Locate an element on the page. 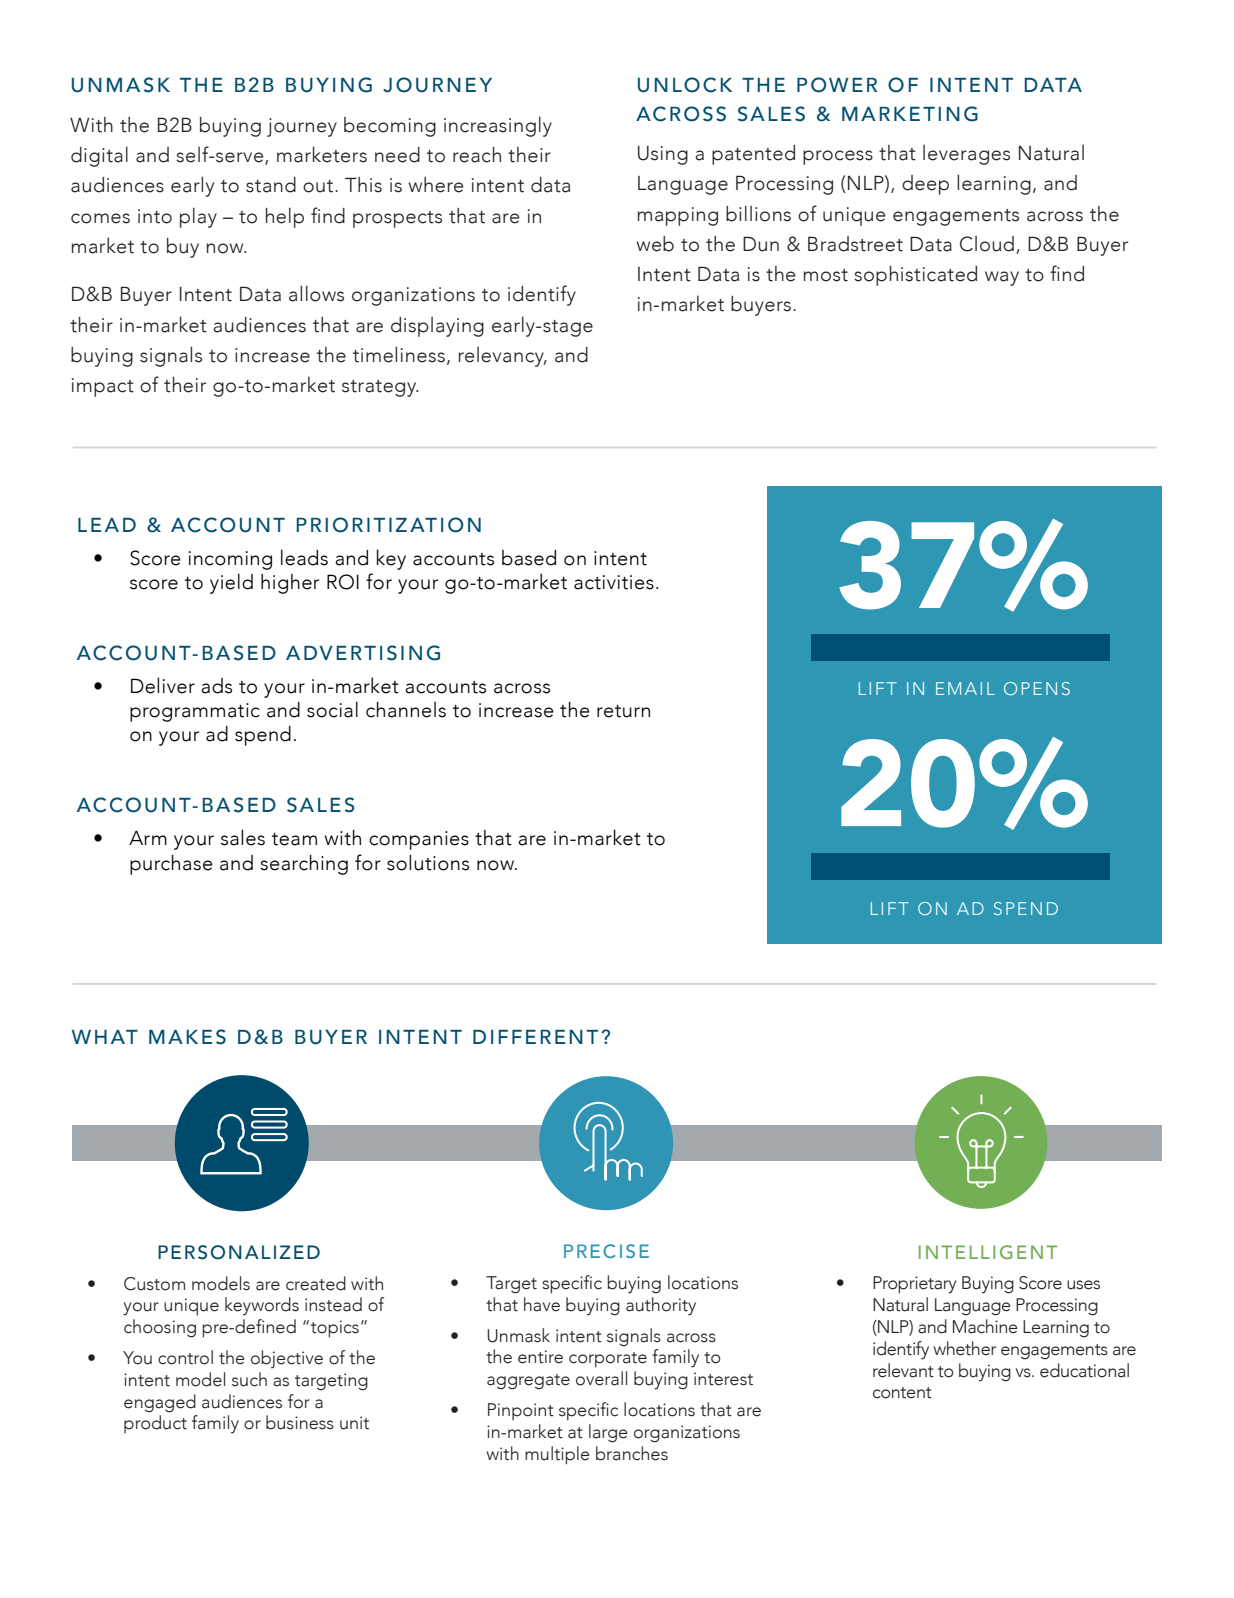 This document has width=1234, height=1598. return is located at coordinates (623, 711).
